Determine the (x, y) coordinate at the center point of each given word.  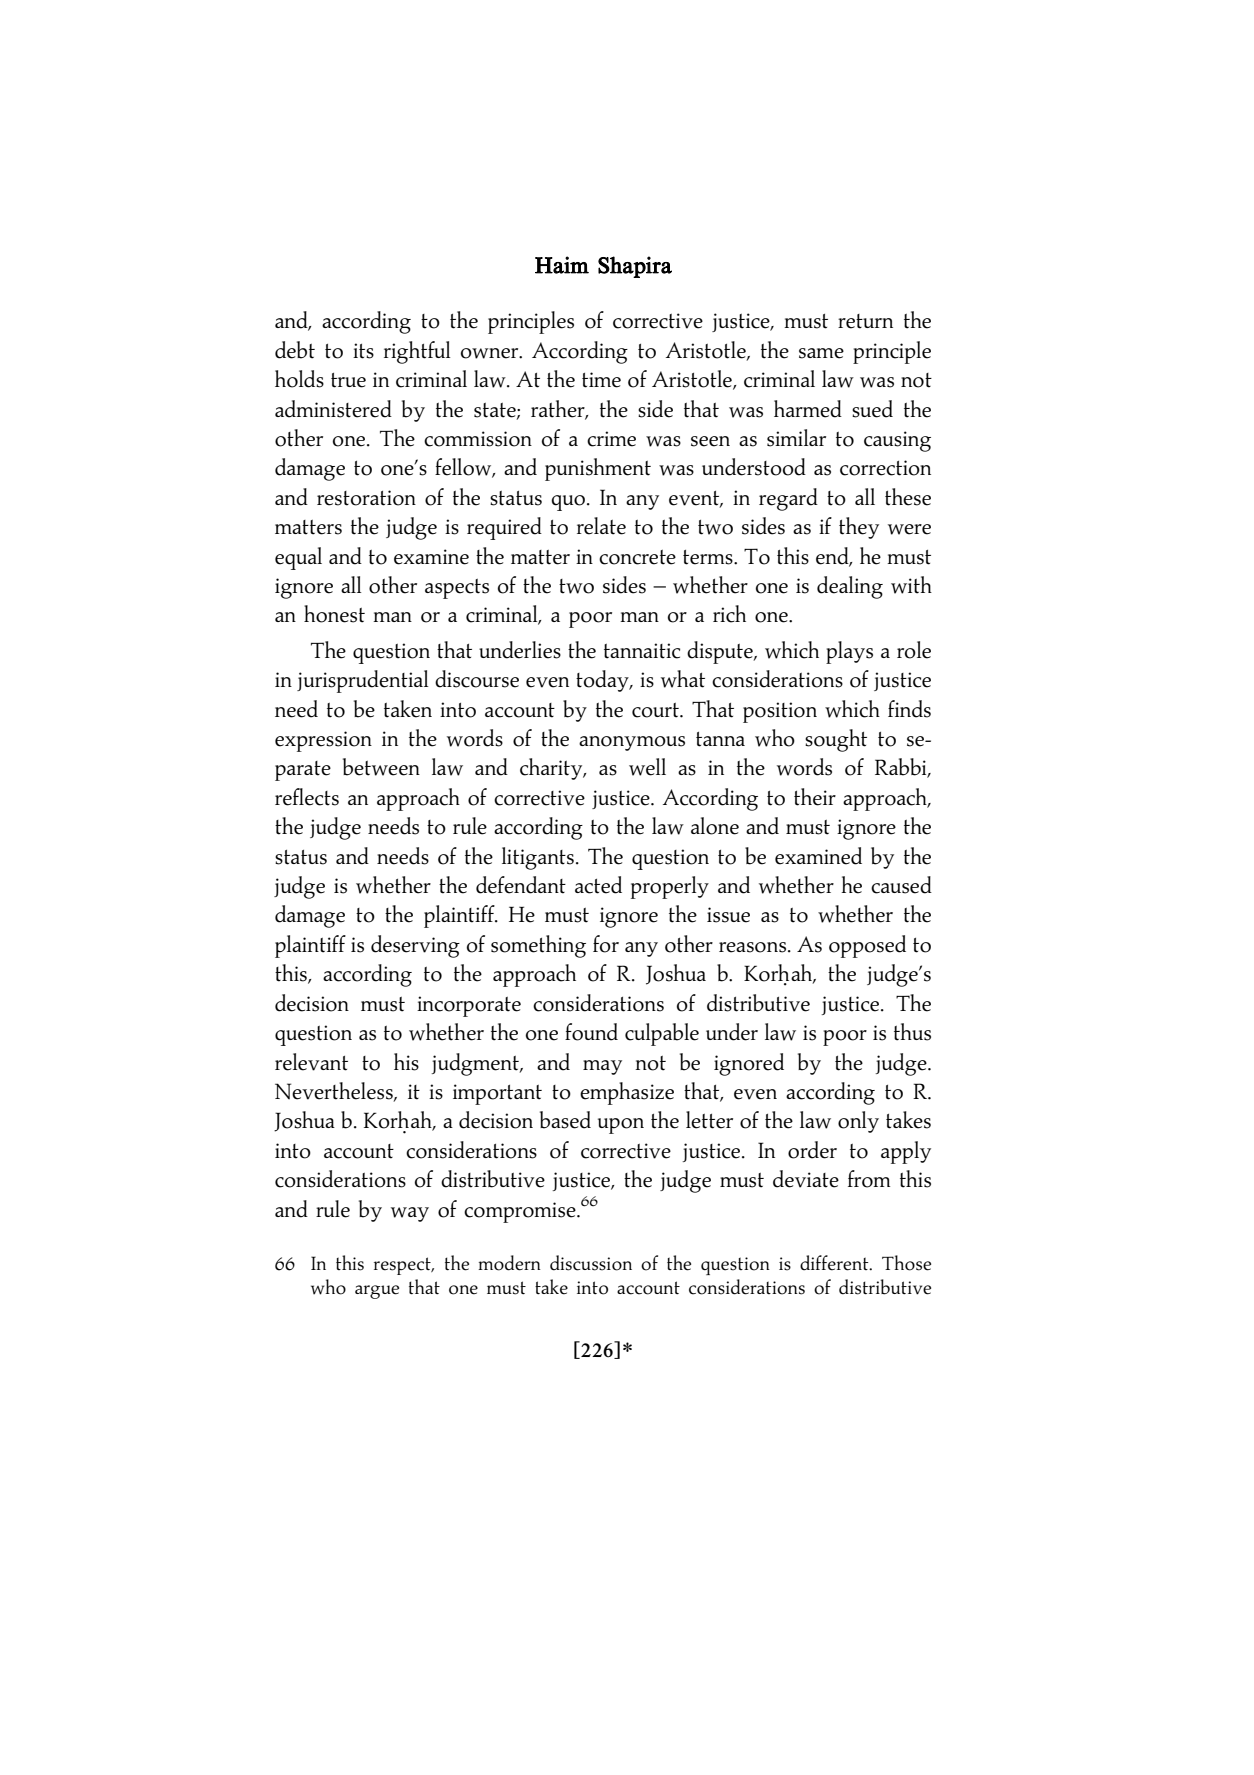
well (647, 767)
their (815, 797)
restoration (366, 498)
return (865, 321)
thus (912, 1032)
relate (601, 526)
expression (323, 741)
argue (377, 1292)
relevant (311, 1062)
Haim (562, 265)
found (591, 1032)
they (859, 528)
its (363, 351)
